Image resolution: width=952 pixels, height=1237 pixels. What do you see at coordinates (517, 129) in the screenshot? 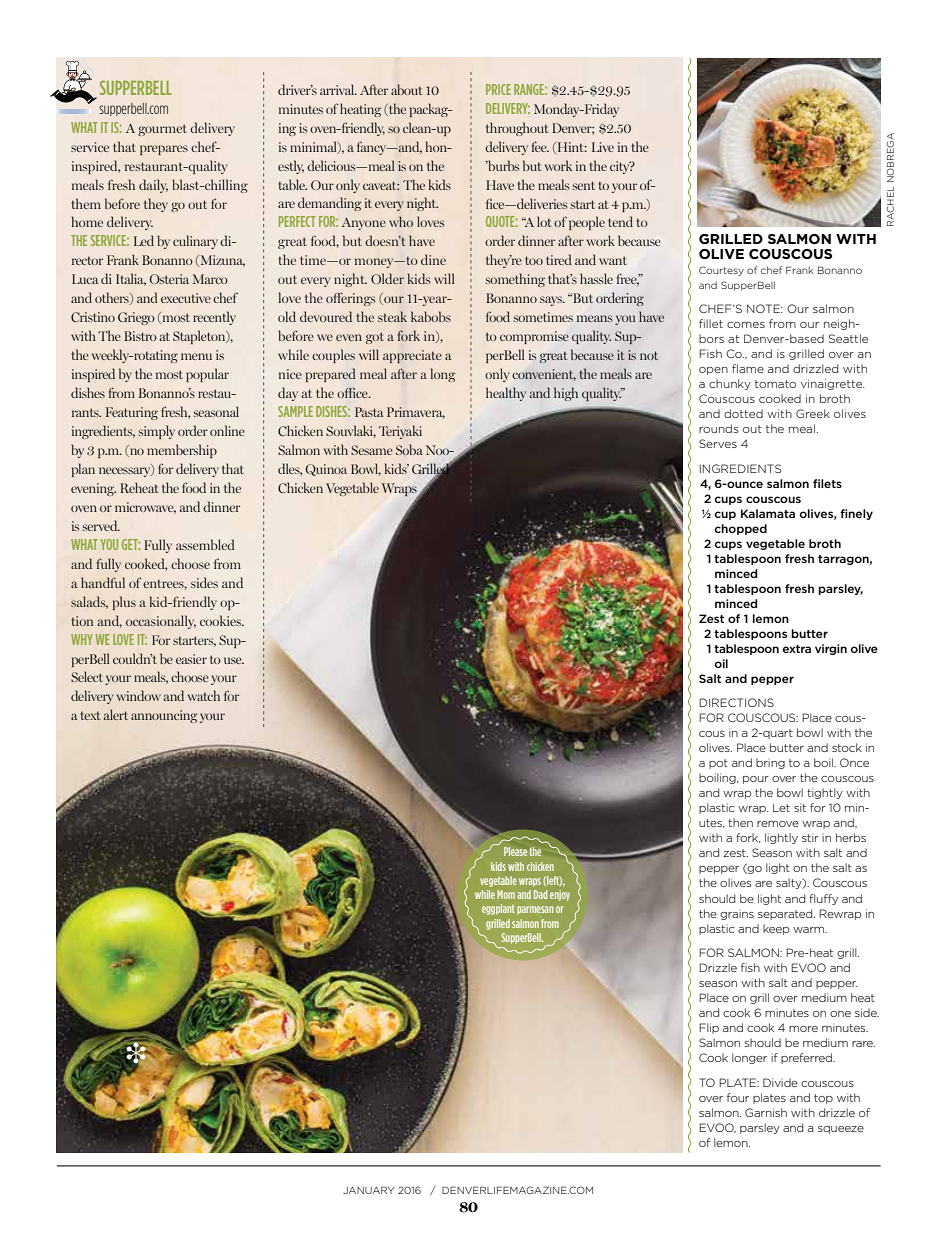
I see `throughout` at bounding box center [517, 129].
